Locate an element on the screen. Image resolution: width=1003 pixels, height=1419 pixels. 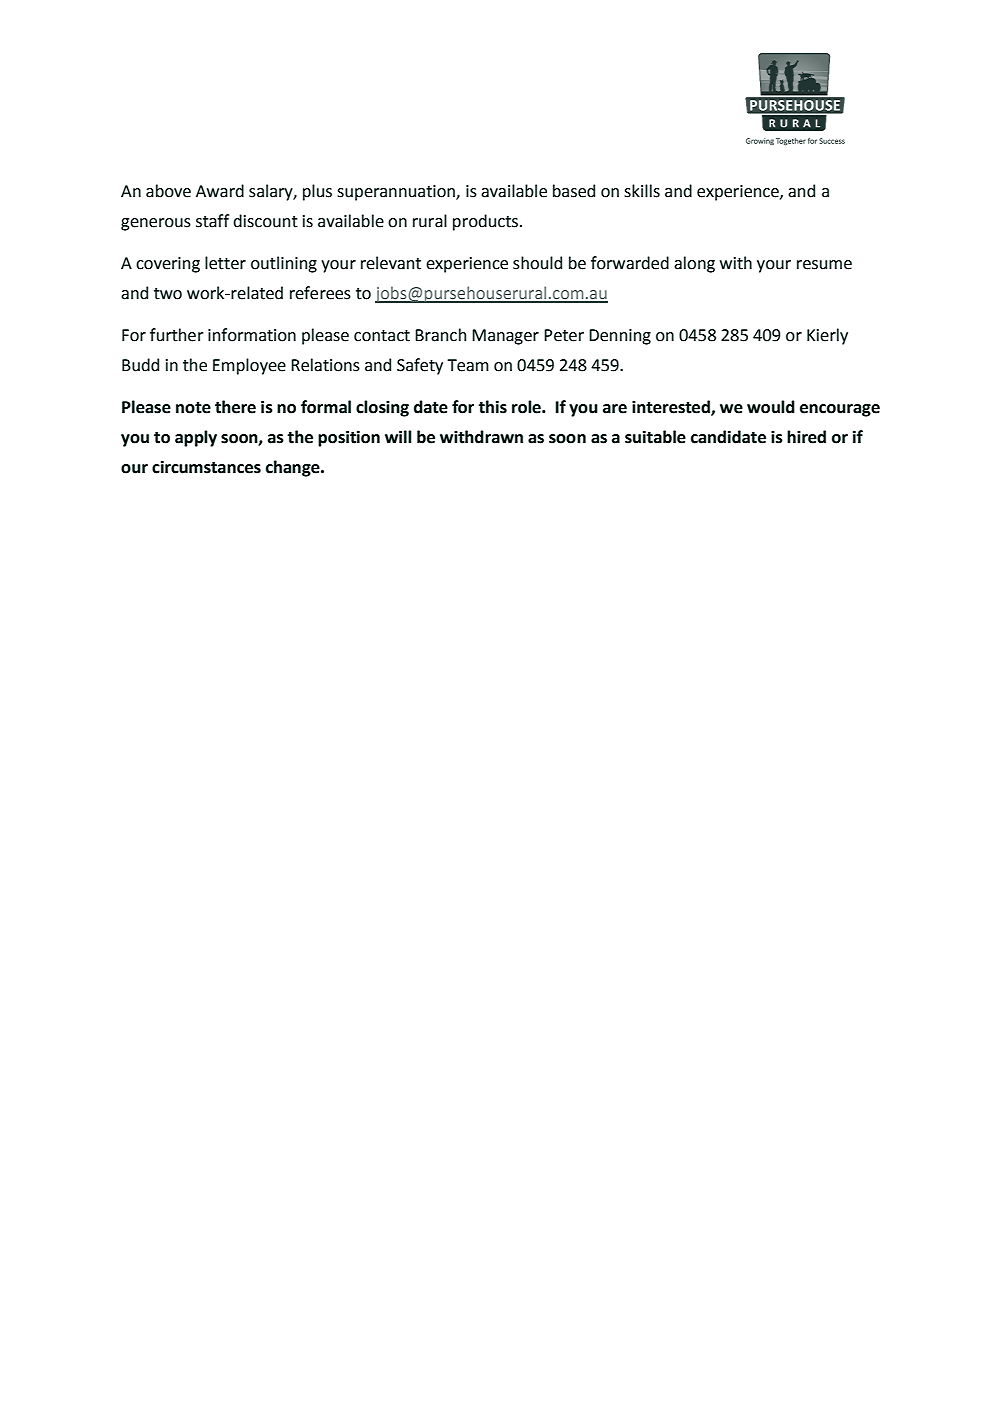
information is located at coordinates (252, 335).
